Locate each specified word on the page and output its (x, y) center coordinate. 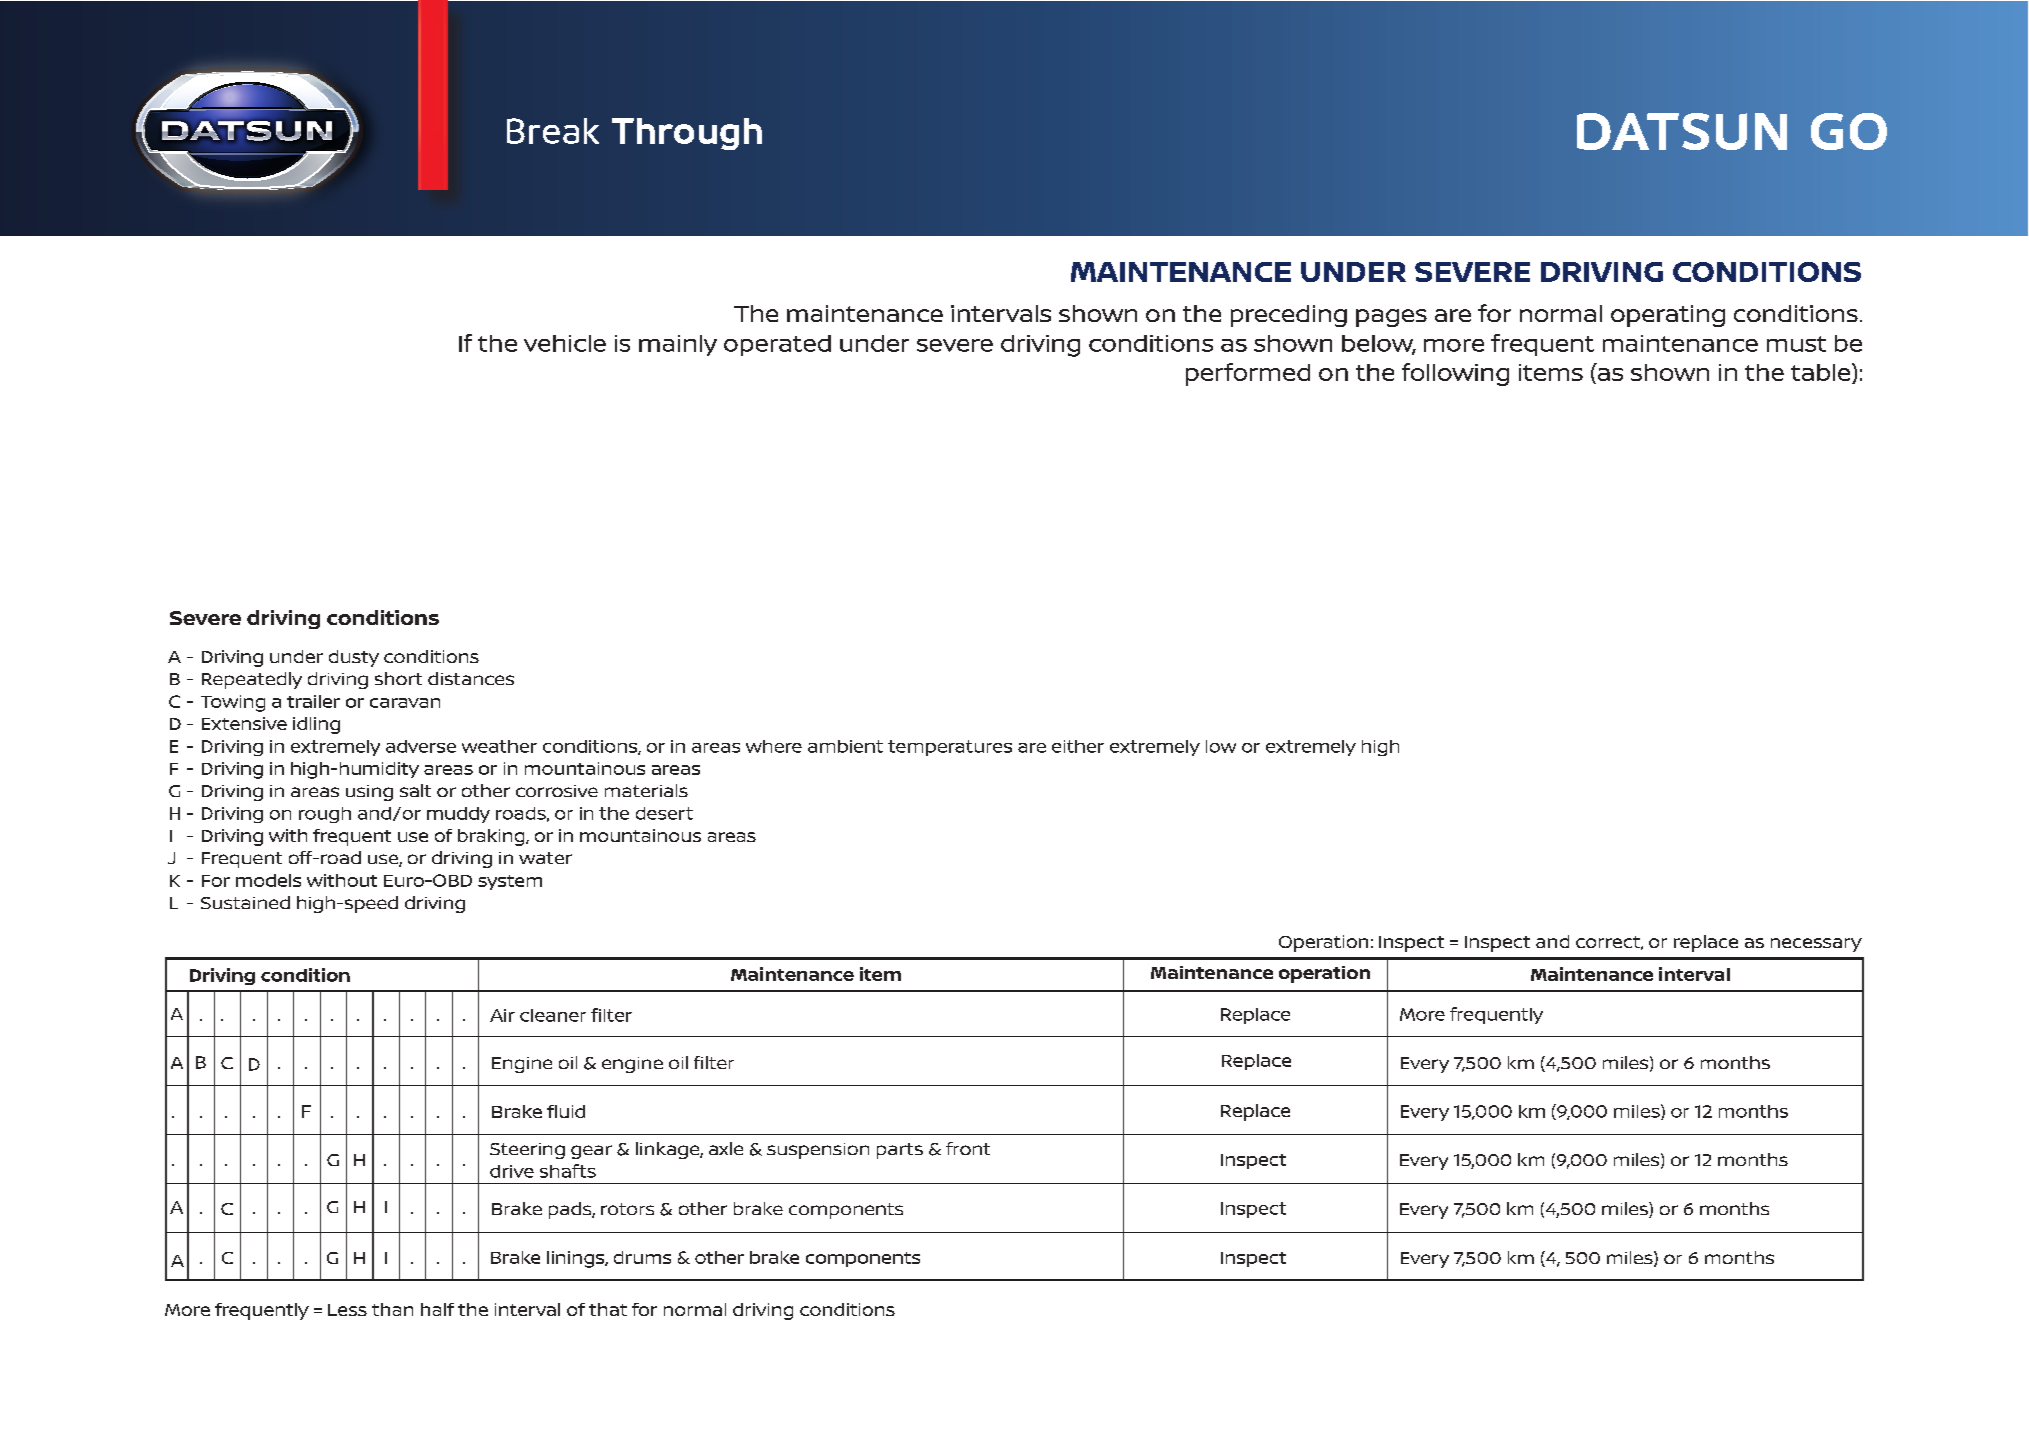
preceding (1289, 316)
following (1455, 374)
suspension (818, 1151)
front (968, 1148)
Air (502, 1015)
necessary (1816, 945)
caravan (405, 703)
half (437, 1309)
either (1078, 746)
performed (1248, 374)
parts (900, 1151)
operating (1668, 316)
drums (642, 1257)
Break (553, 131)
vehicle (565, 343)
